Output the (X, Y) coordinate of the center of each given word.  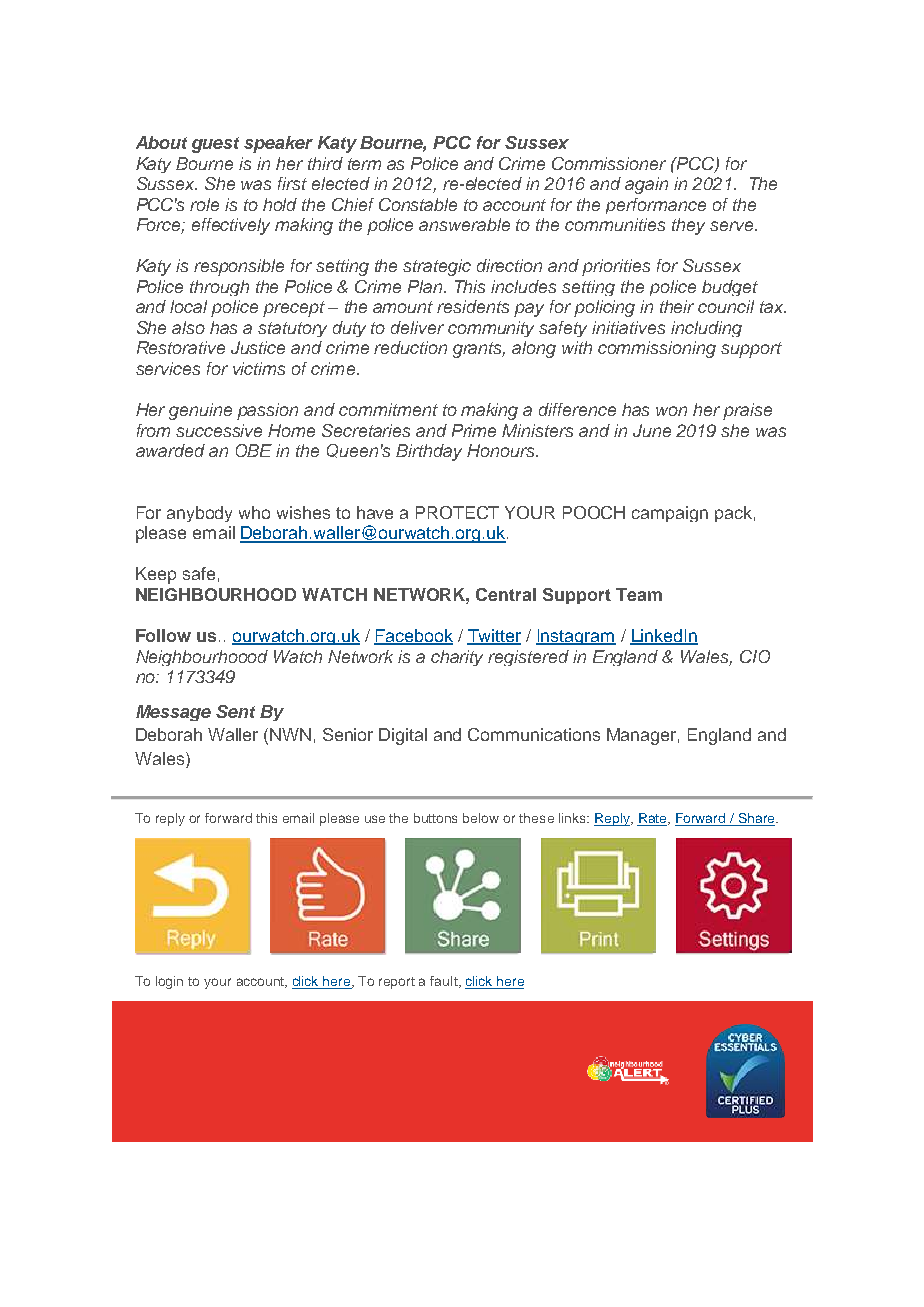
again (646, 185)
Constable (418, 204)
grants (479, 350)
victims (259, 368)
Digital (403, 736)
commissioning (657, 349)
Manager (643, 736)
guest (215, 145)
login (169, 982)
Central (506, 594)
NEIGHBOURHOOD (216, 594)
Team (639, 594)
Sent (235, 711)
